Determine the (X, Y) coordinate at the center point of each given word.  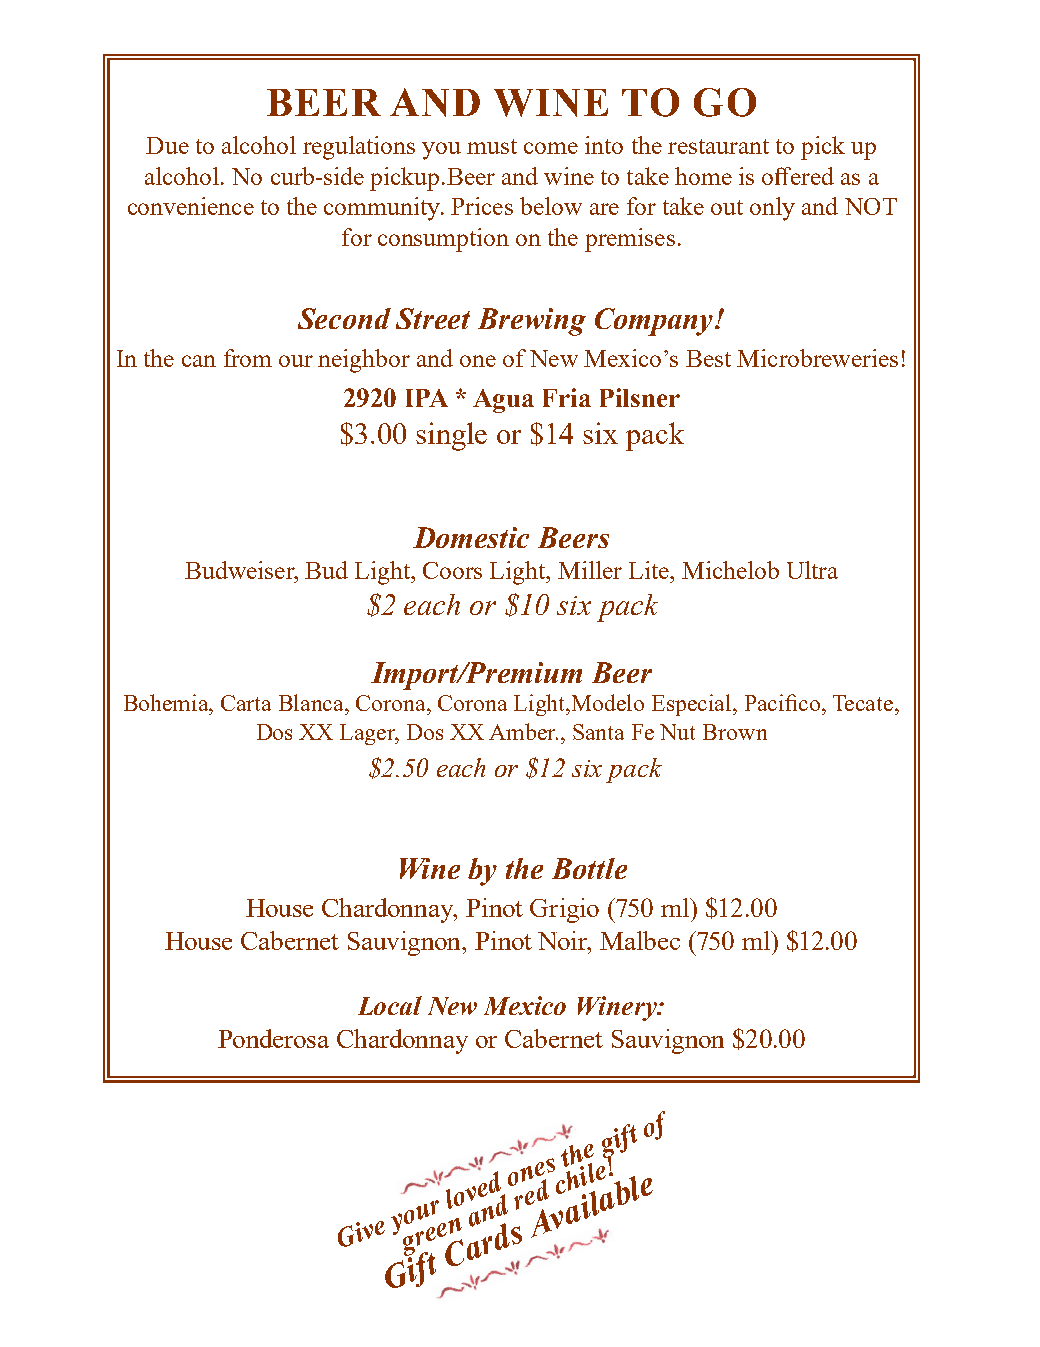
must (492, 146)
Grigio (564, 910)
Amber (523, 731)
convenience (191, 206)
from (248, 358)
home (703, 176)
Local (390, 1005)
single (451, 436)
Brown (735, 732)
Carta (246, 703)
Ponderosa (273, 1038)
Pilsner (640, 397)
